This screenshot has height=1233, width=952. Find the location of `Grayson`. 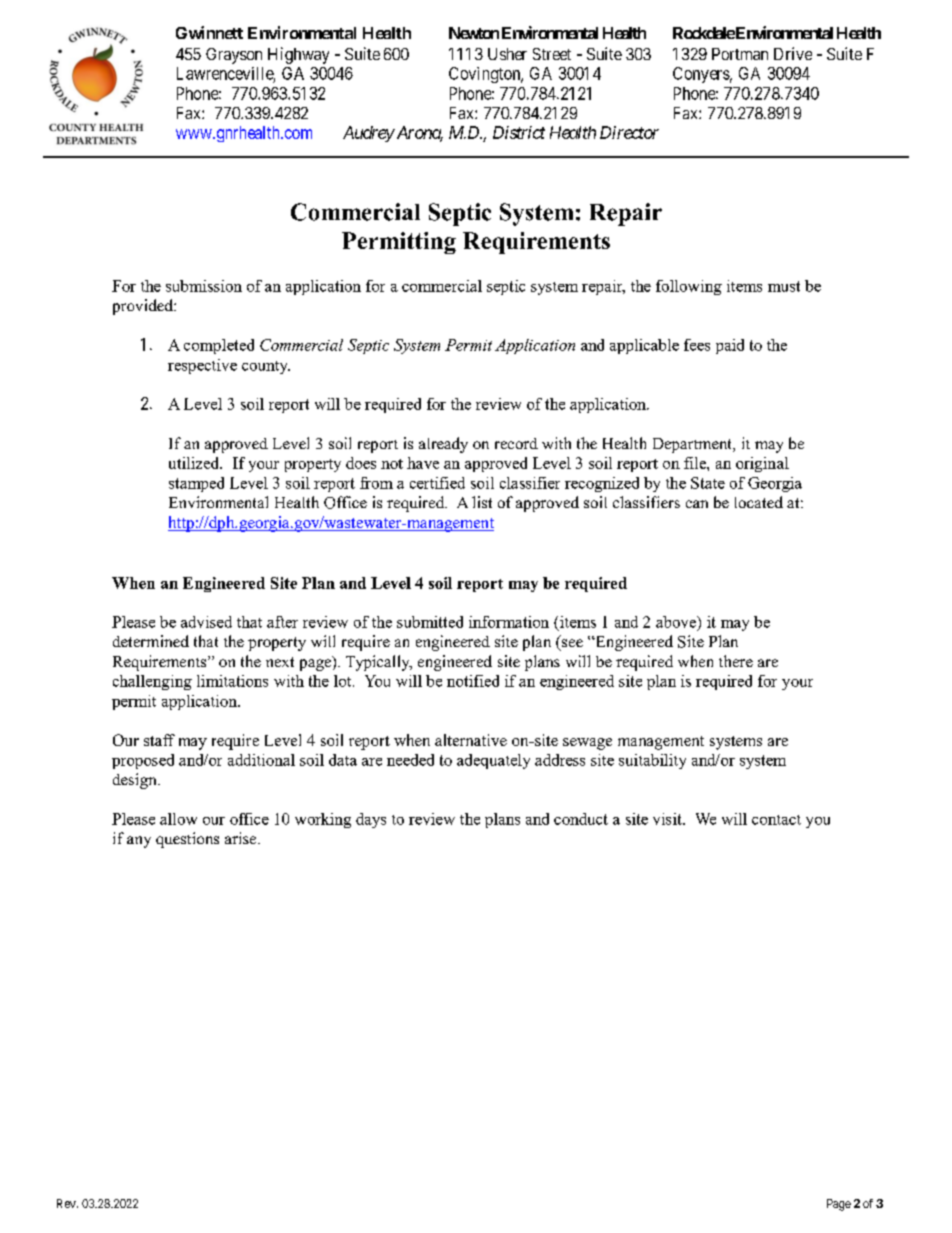

Grayson is located at coordinates (234, 56).
